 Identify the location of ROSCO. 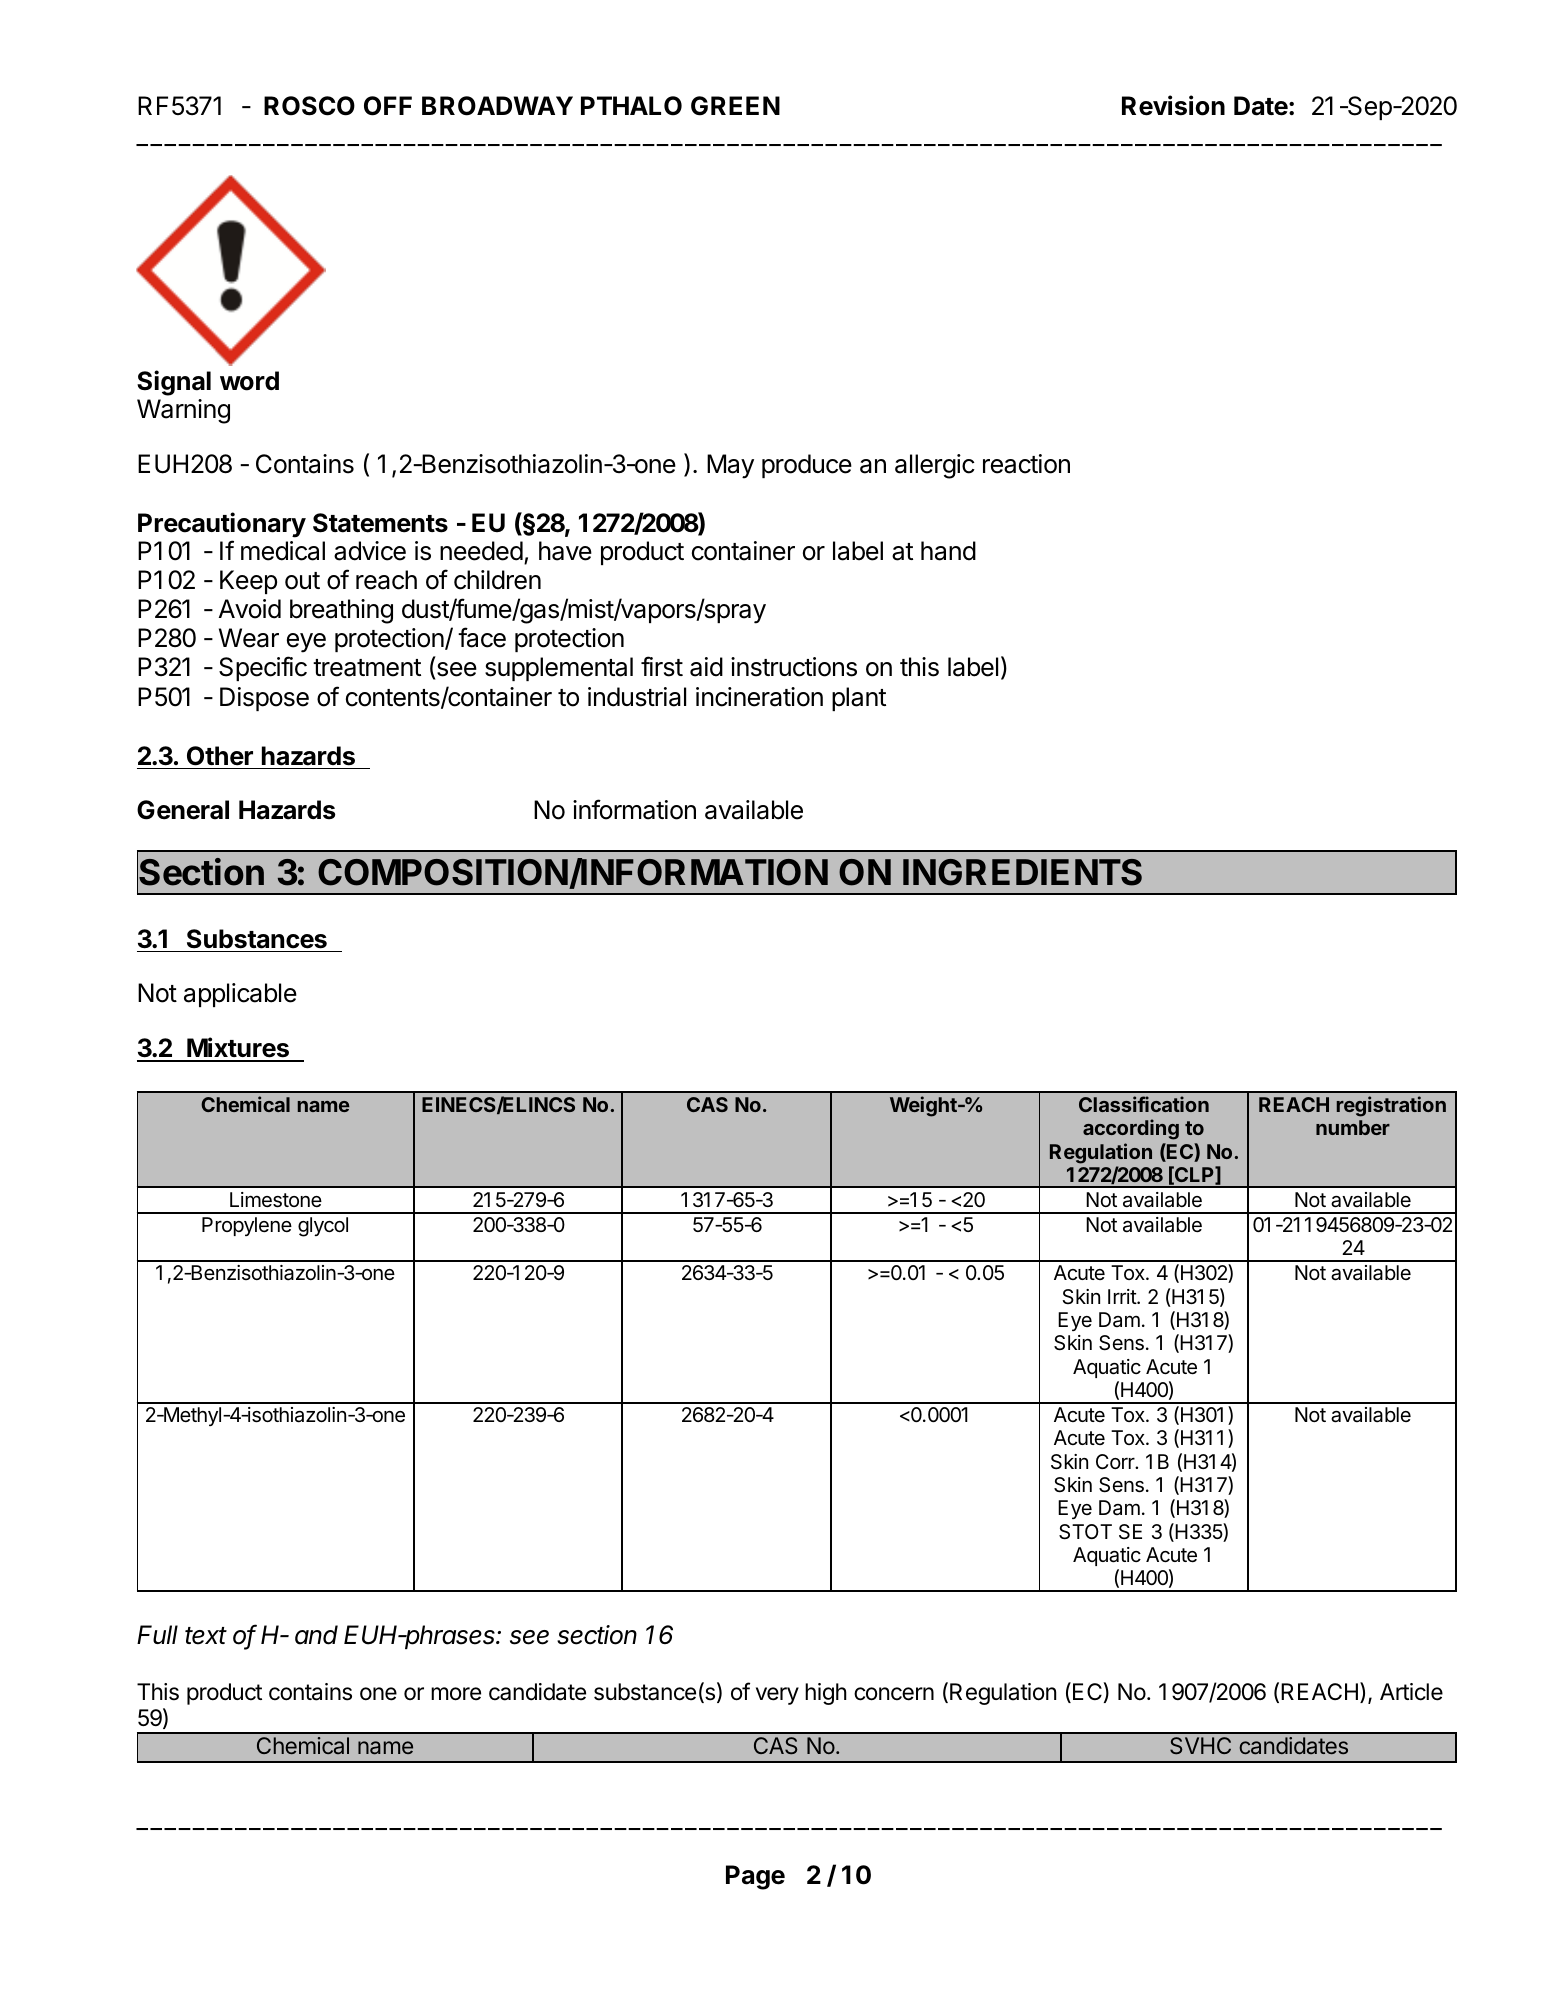
(309, 106).
